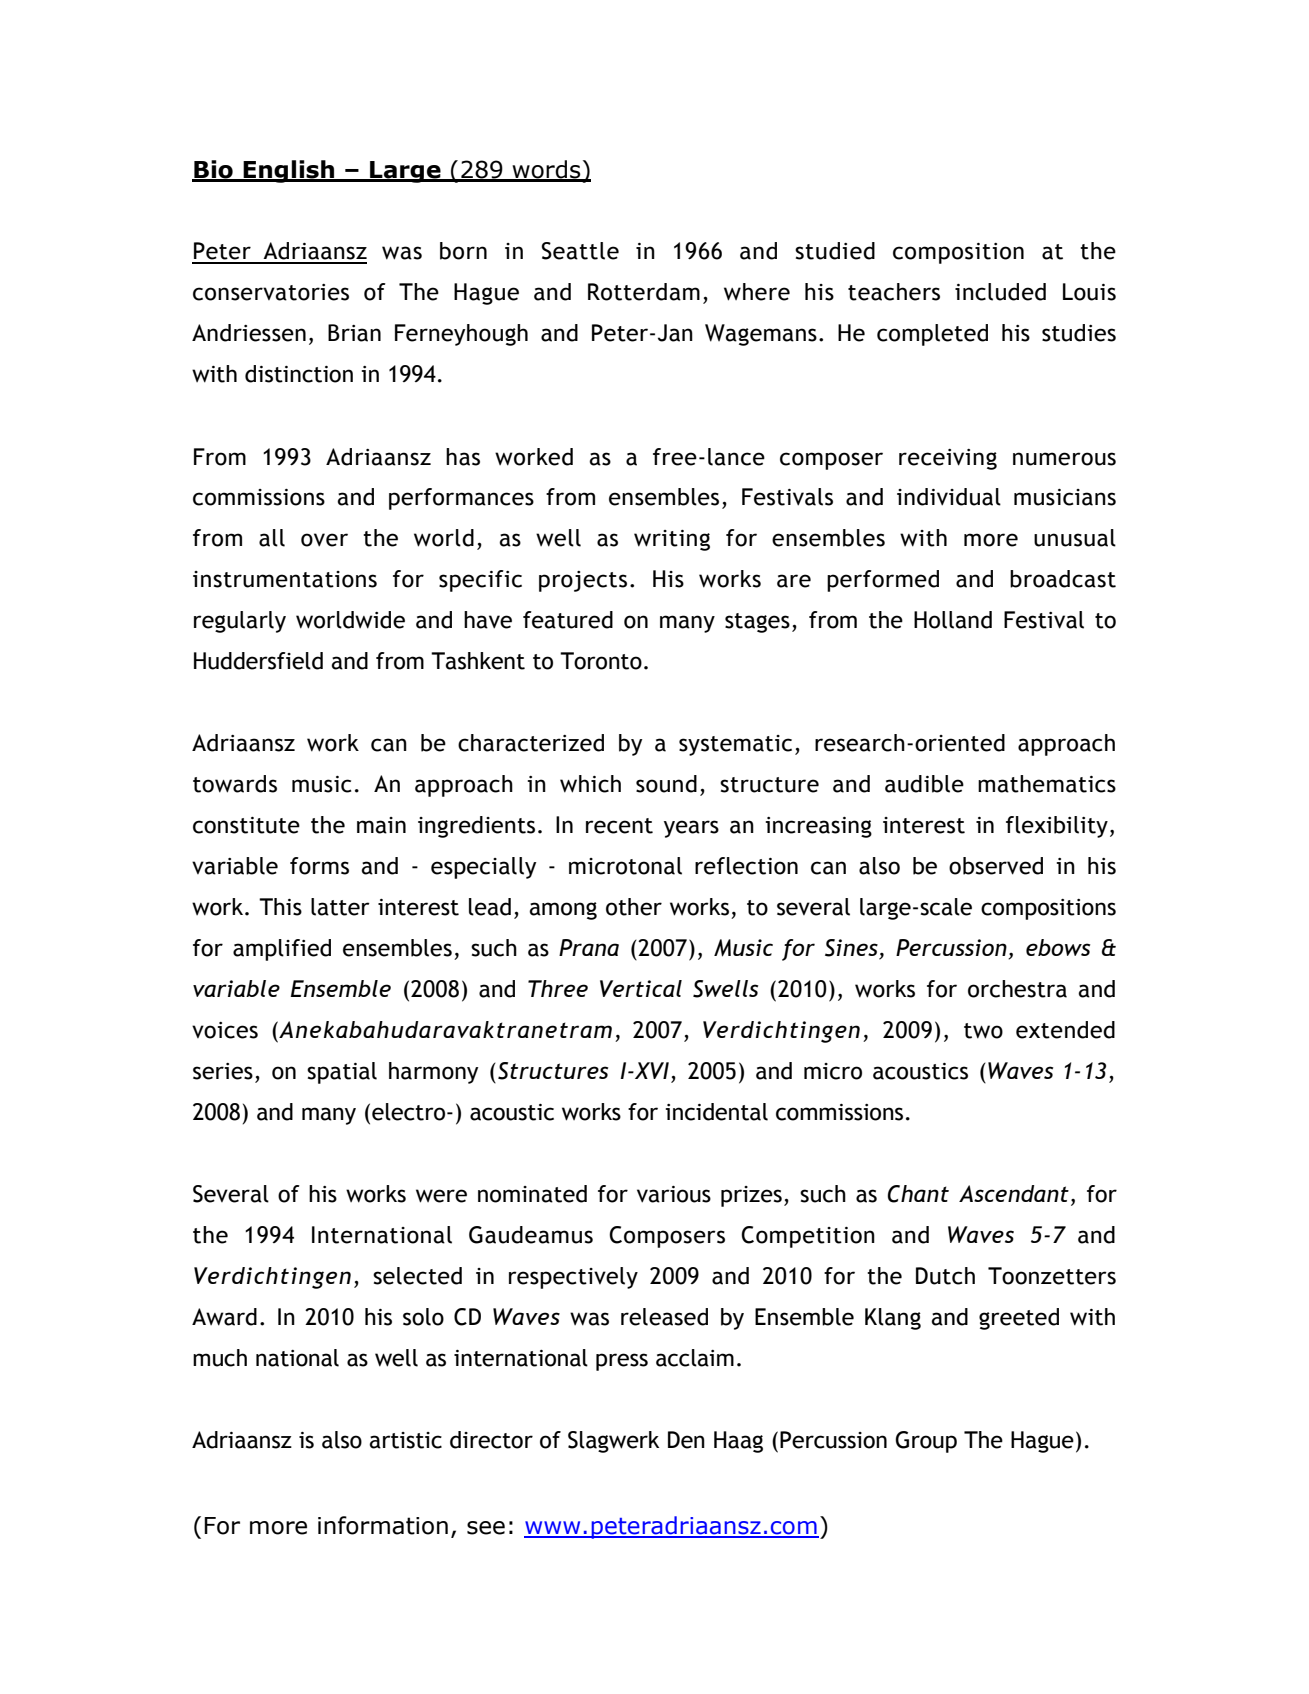 The image size is (1309, 1694). I want to click on over, so click(324, 540).
